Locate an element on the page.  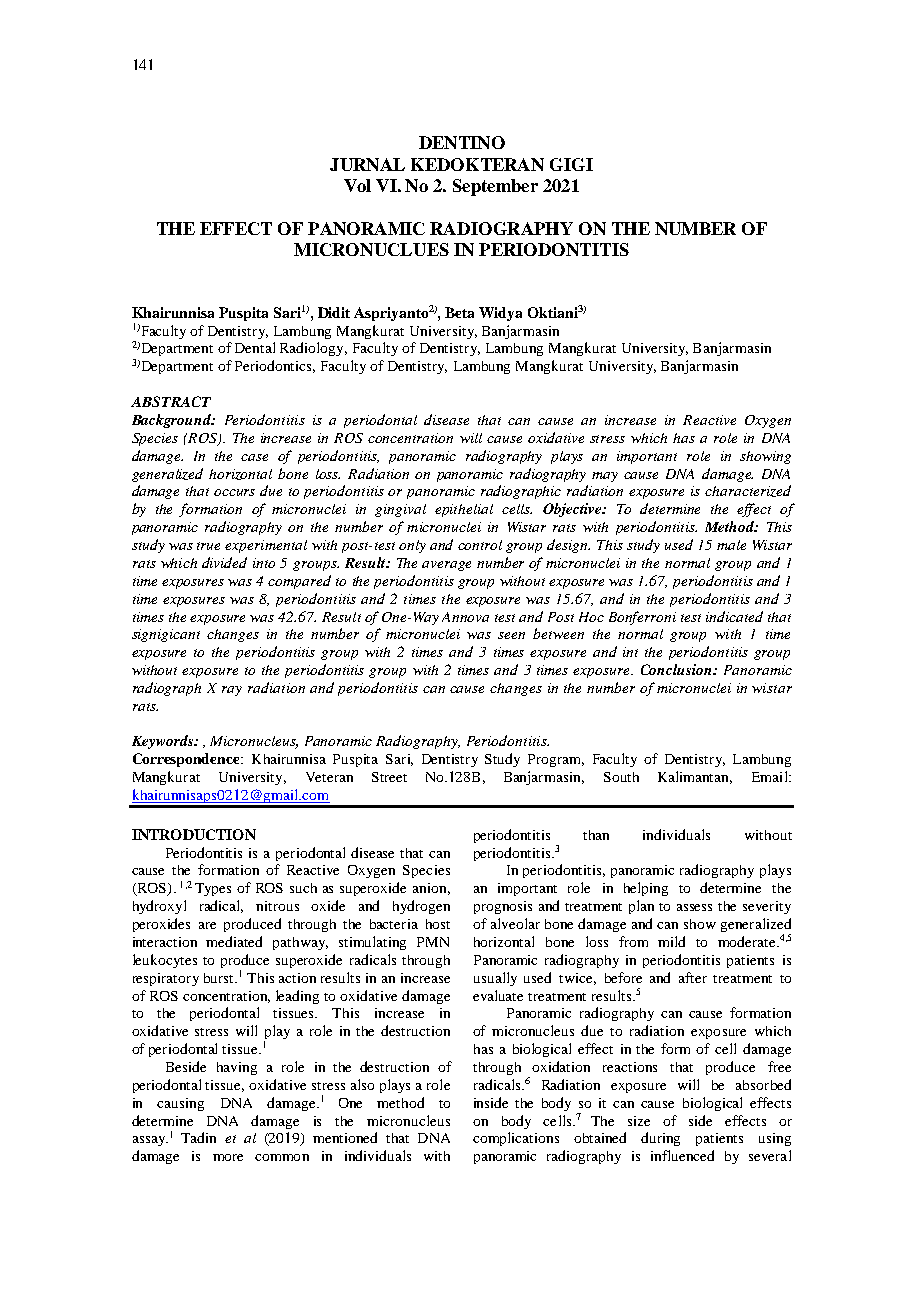
complications is located at coordinates (516, 1139).
